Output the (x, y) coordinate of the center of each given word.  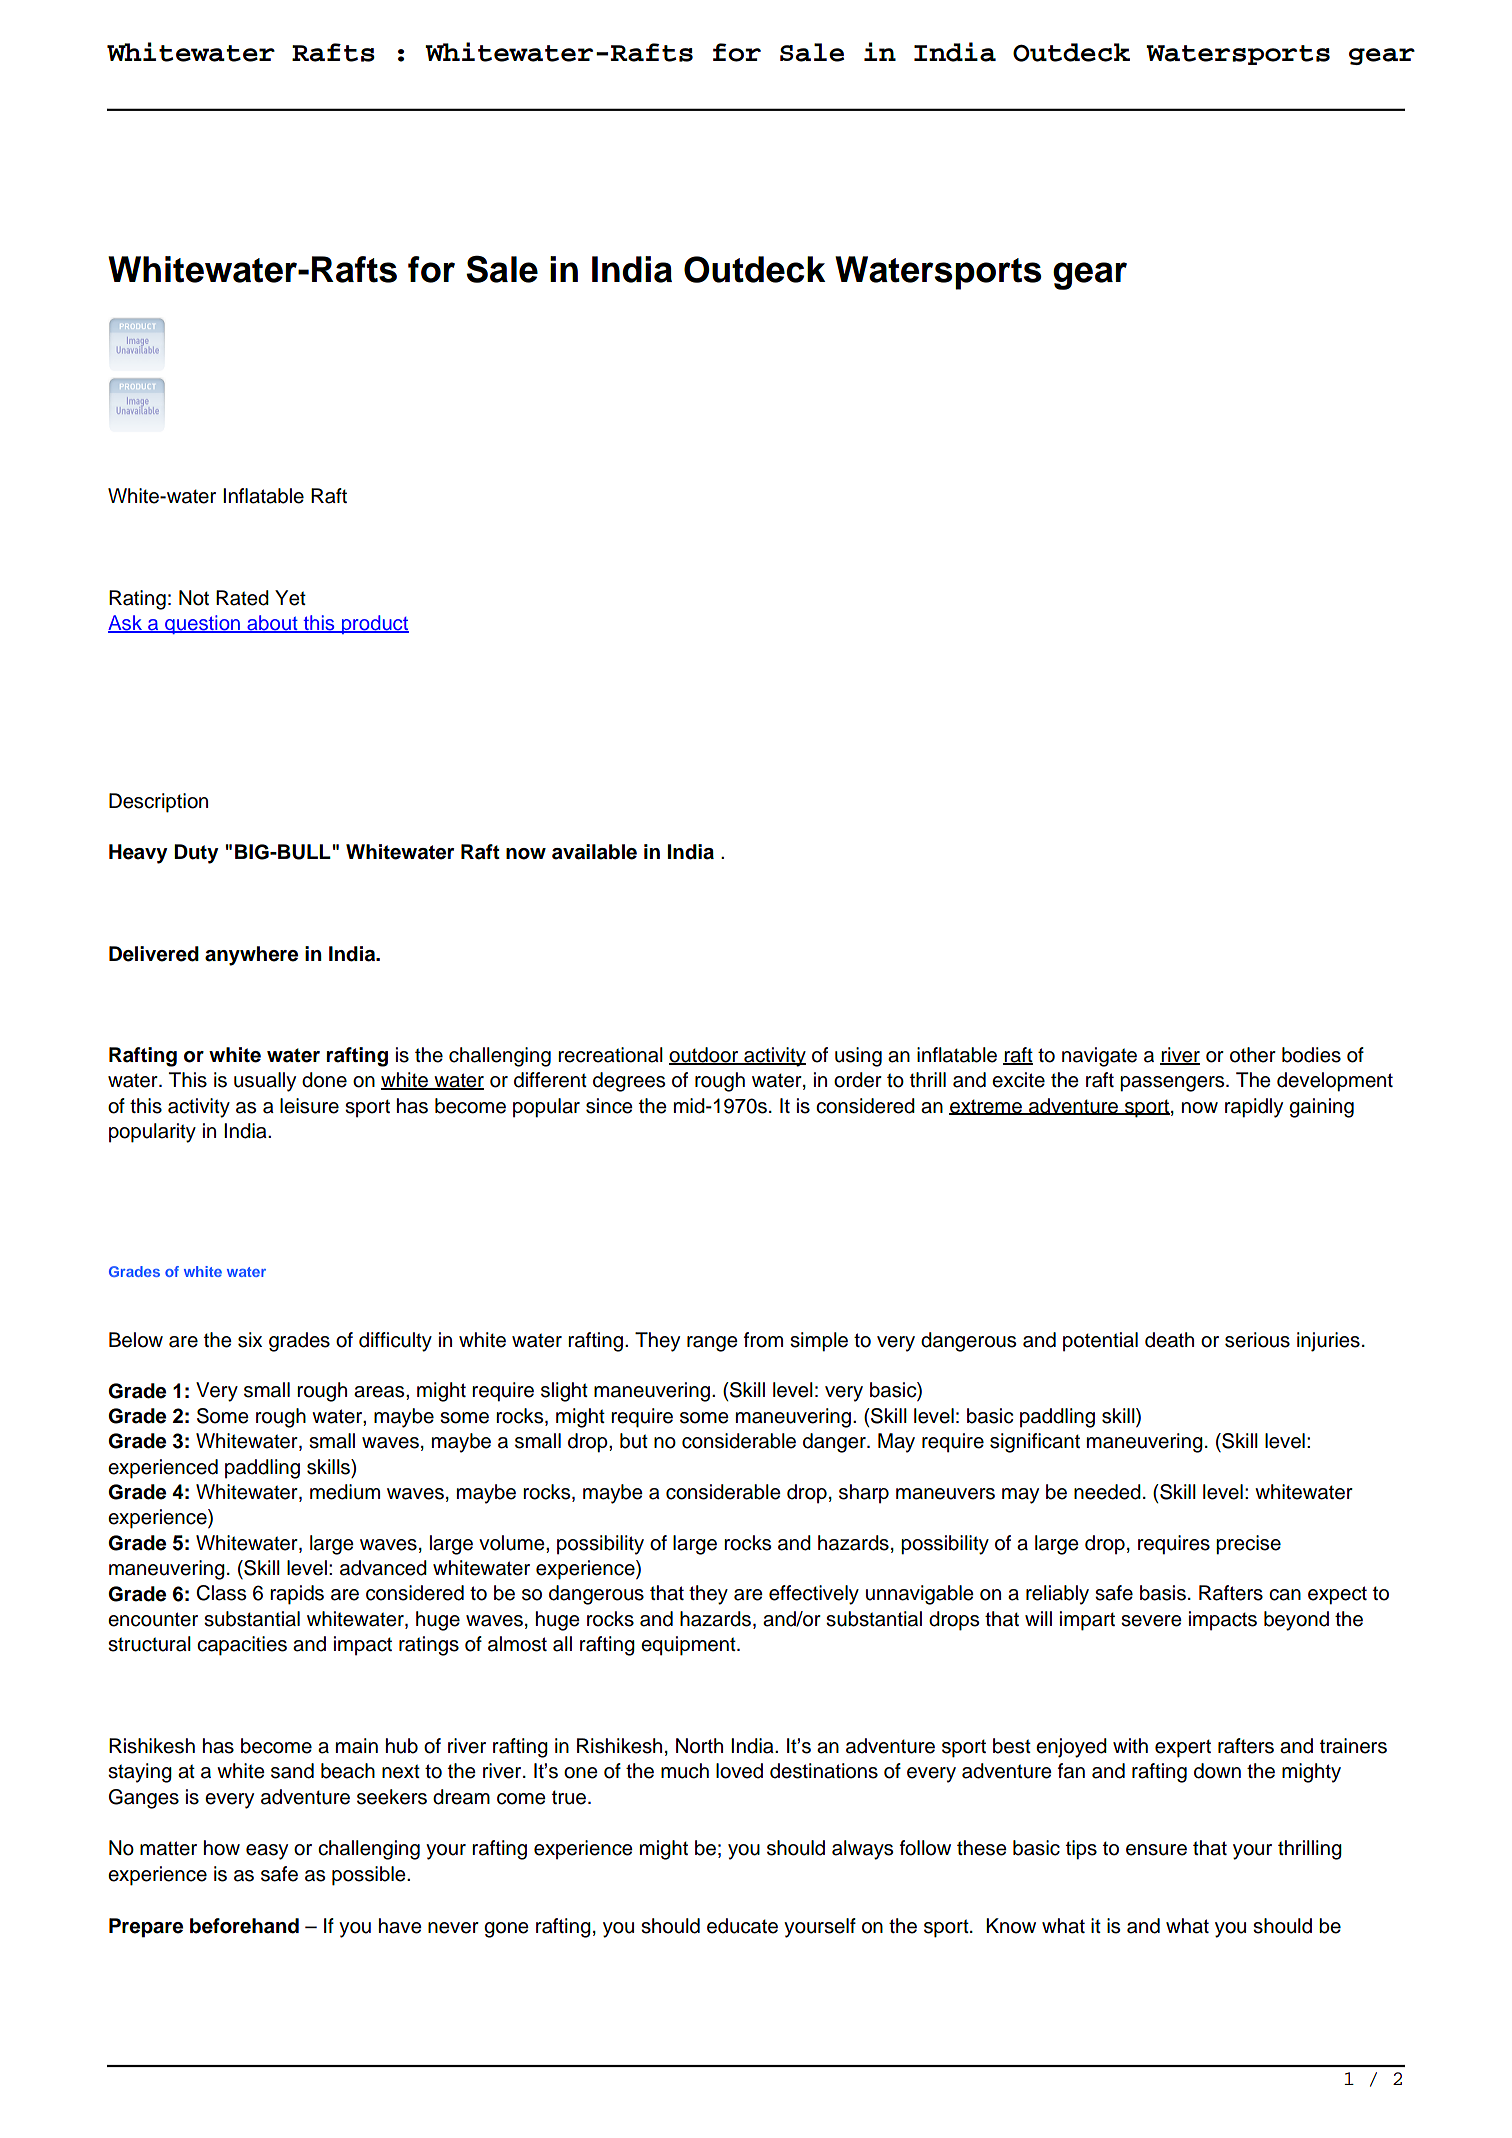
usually (265, 1082)
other (1253, 1055)
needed (1107, 1492)
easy (267, 1852)
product (374, 624)
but (634, 1441)
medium (345, 1492)
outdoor (705, 1056)
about (272, 624)
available (594, 852)
